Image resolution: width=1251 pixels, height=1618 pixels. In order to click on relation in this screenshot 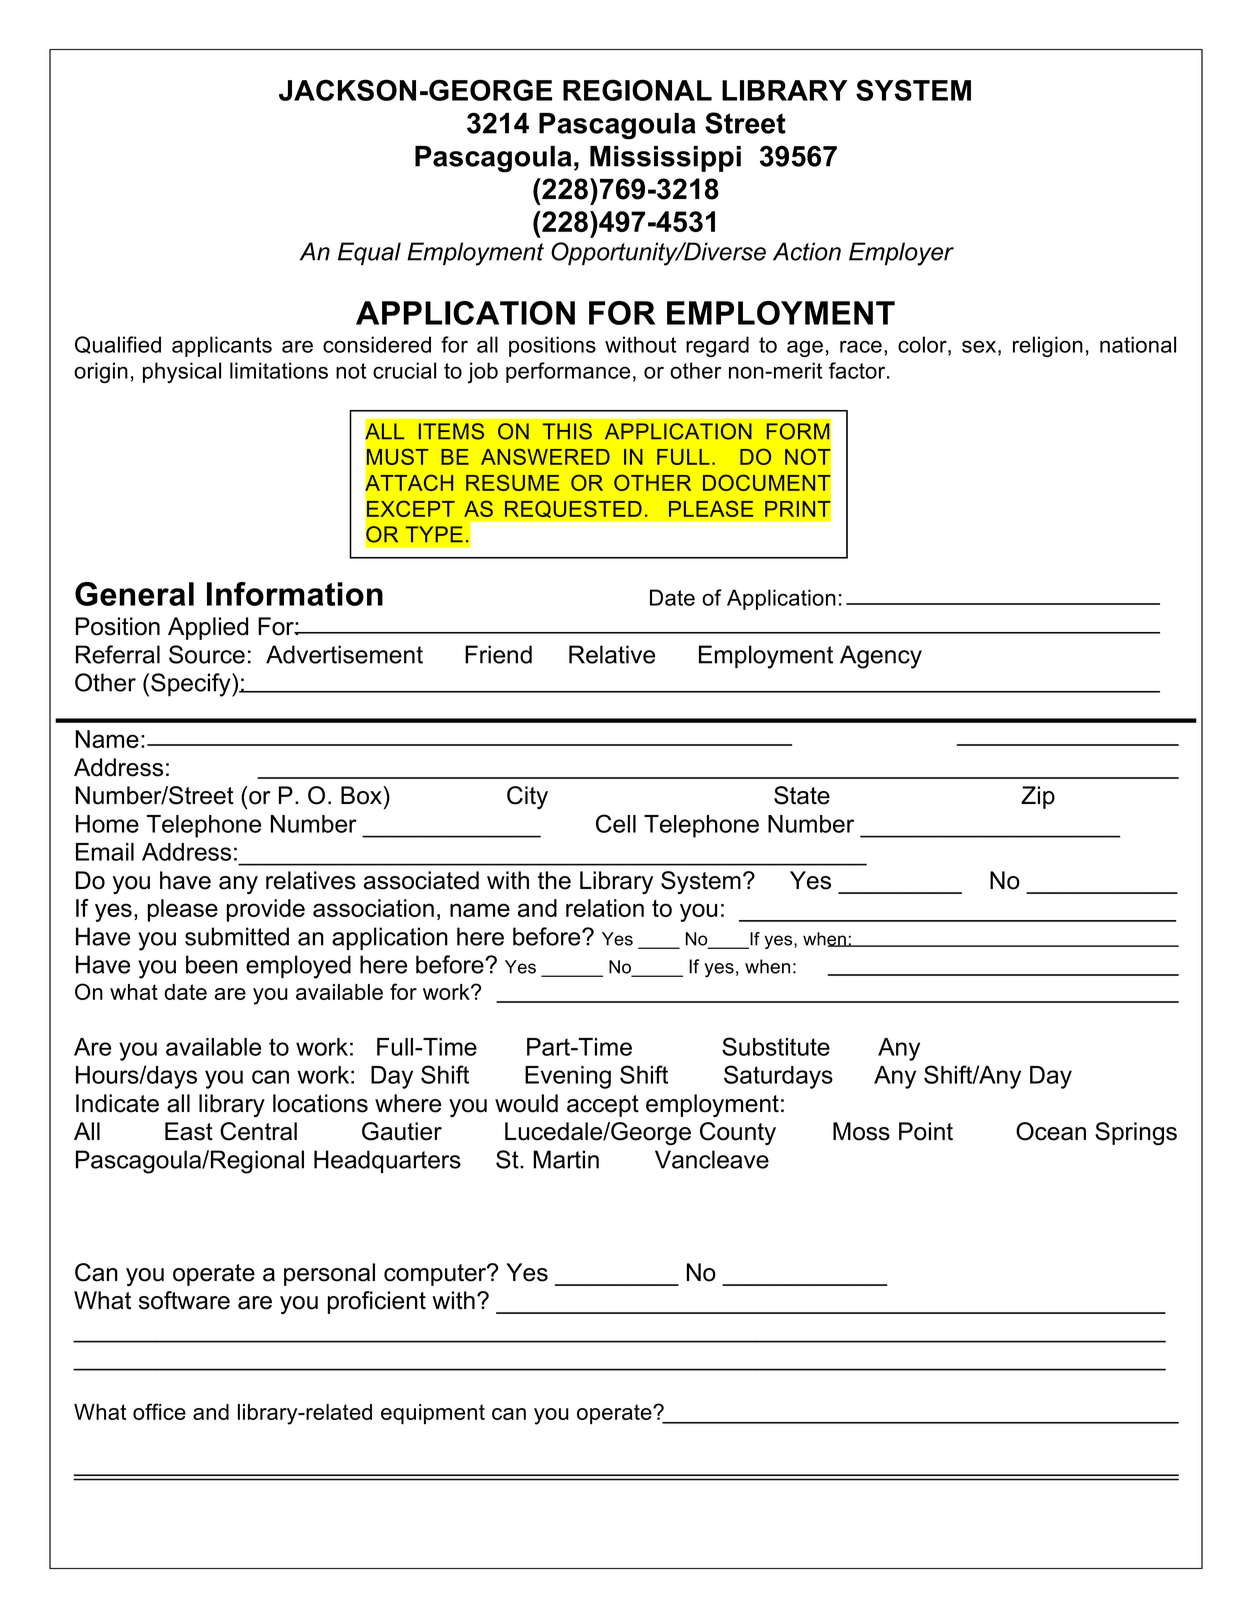, I will do `click(605, 908)`.
